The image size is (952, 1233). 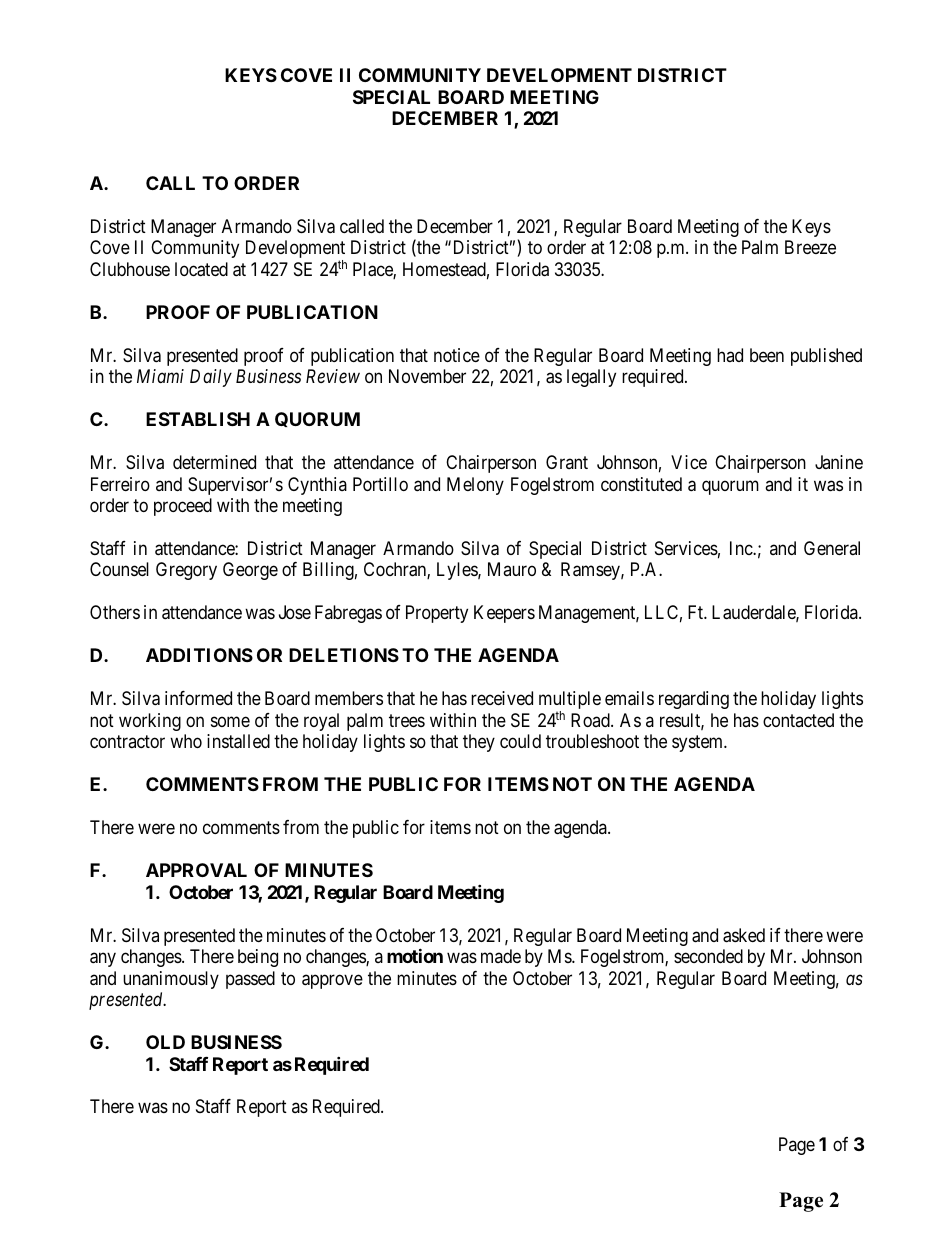 What do you see at coordinates (694, 700) in the page?
I see `regarding` at bounding box center [694, 700].
